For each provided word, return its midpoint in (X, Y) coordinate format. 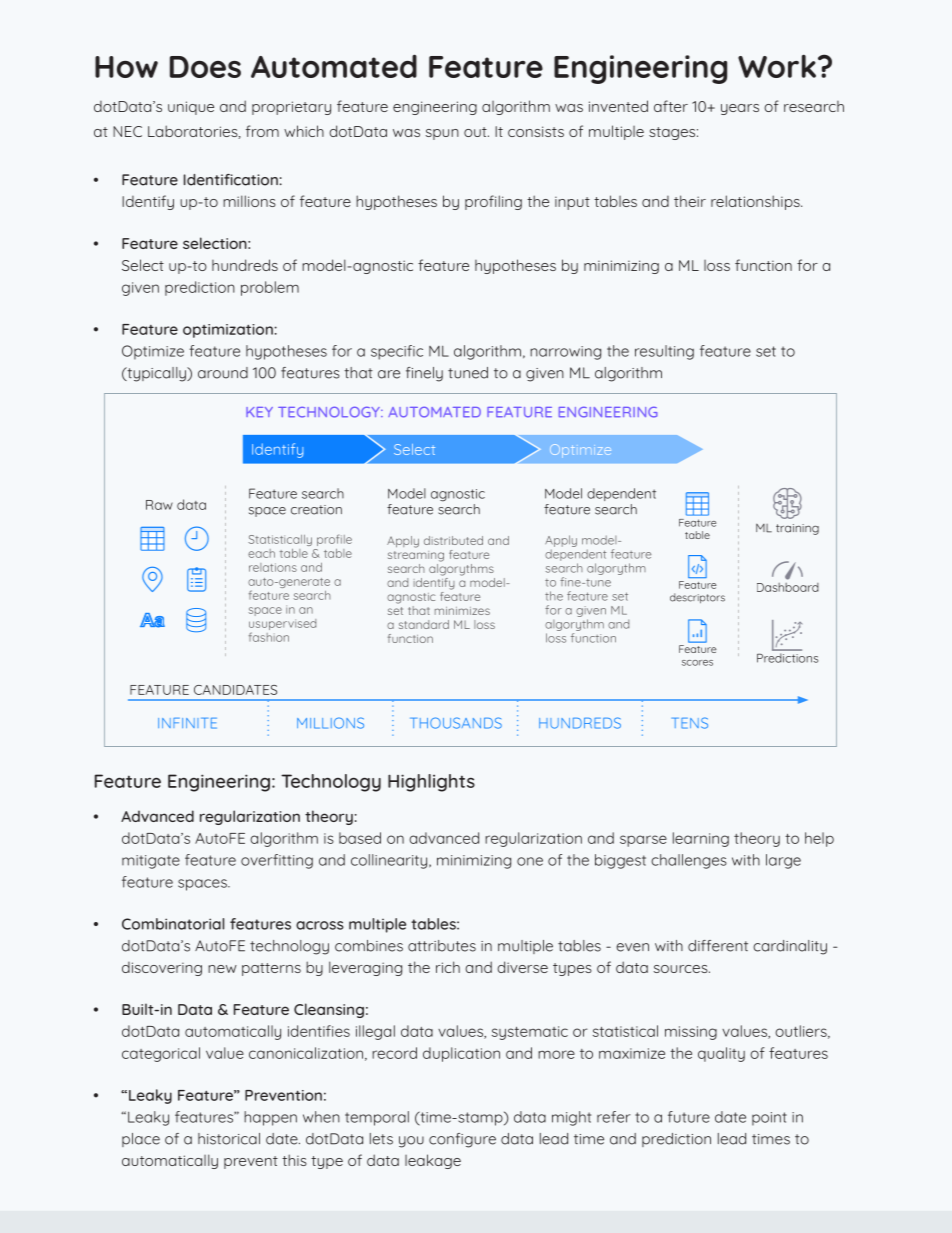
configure (462, 1140)
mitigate (151, 862)
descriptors (697, 598)
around (223, 373)
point (769, 1119)
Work (777, 66)
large (783, 861)
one (530, 861)
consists (536, 131)
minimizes (462, 611)
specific (397, 352)
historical (229, 1139)
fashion (269, 637)
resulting (664, 352)
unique (191, 108)
